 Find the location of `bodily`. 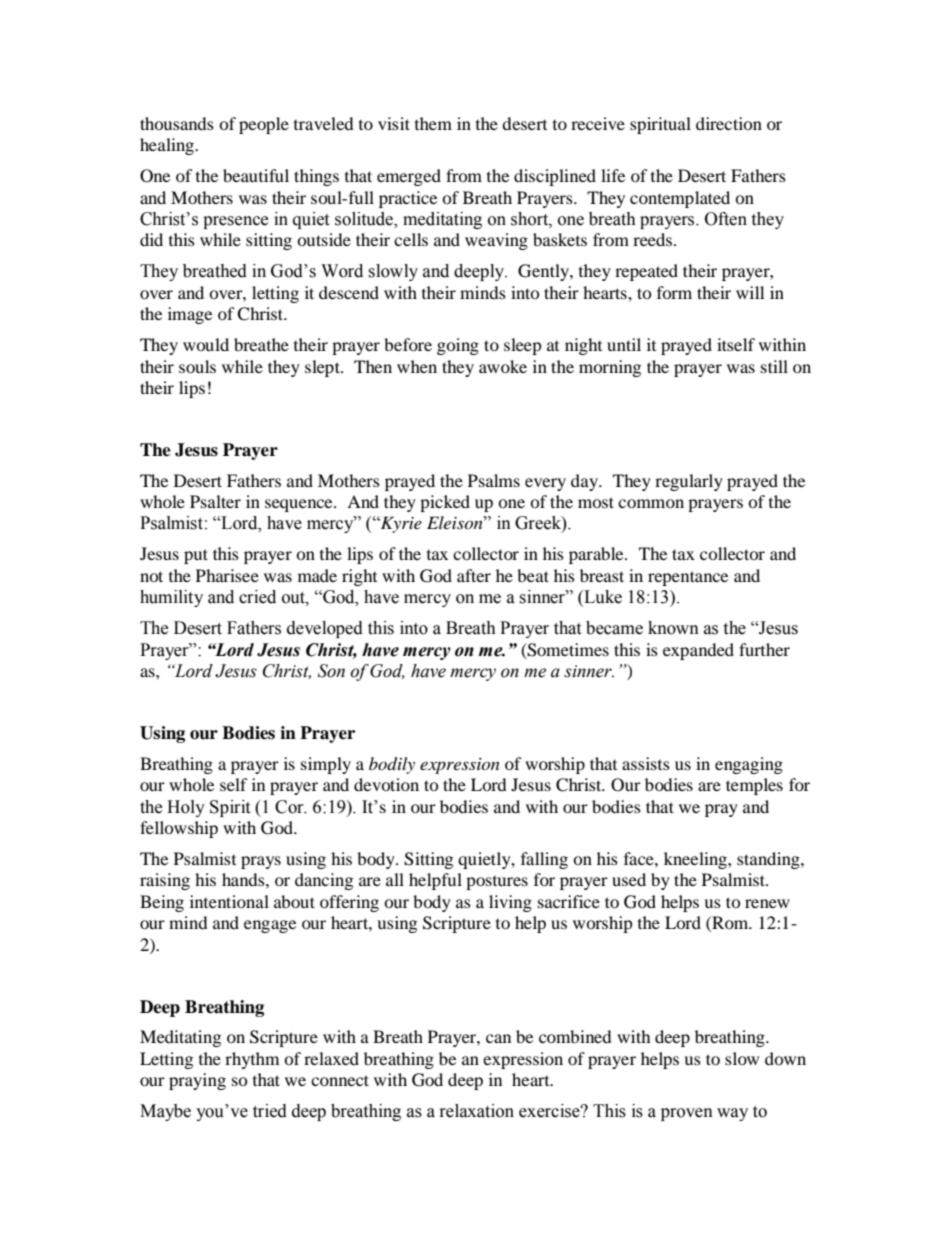

bodily is located at coordinates (392, 765).
